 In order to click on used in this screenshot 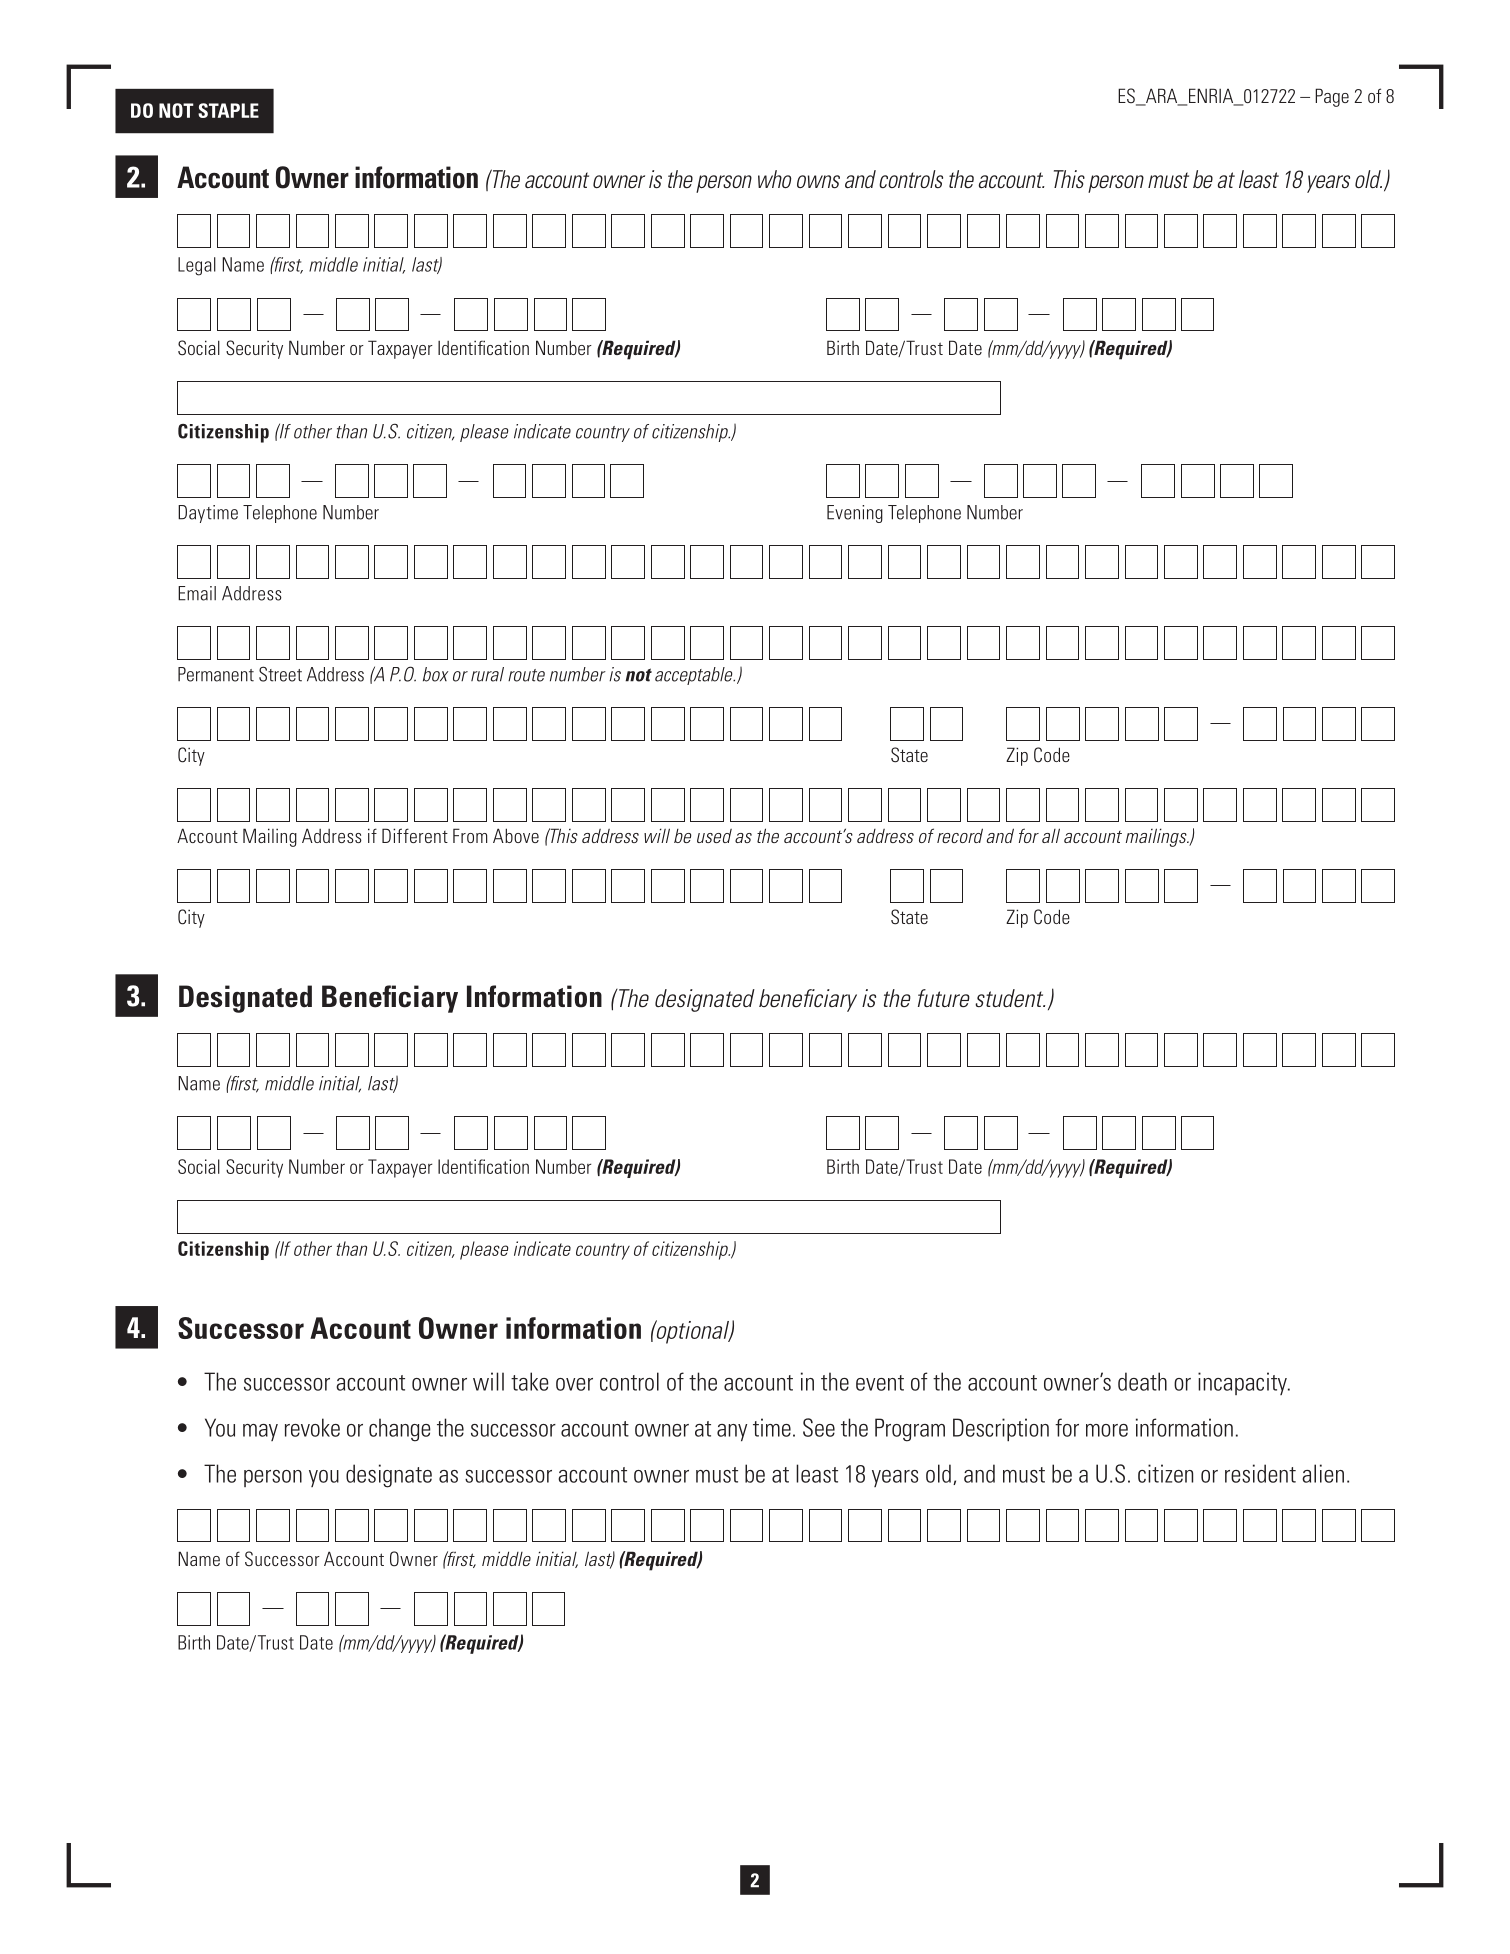, I will do `click(714, 836)`.
